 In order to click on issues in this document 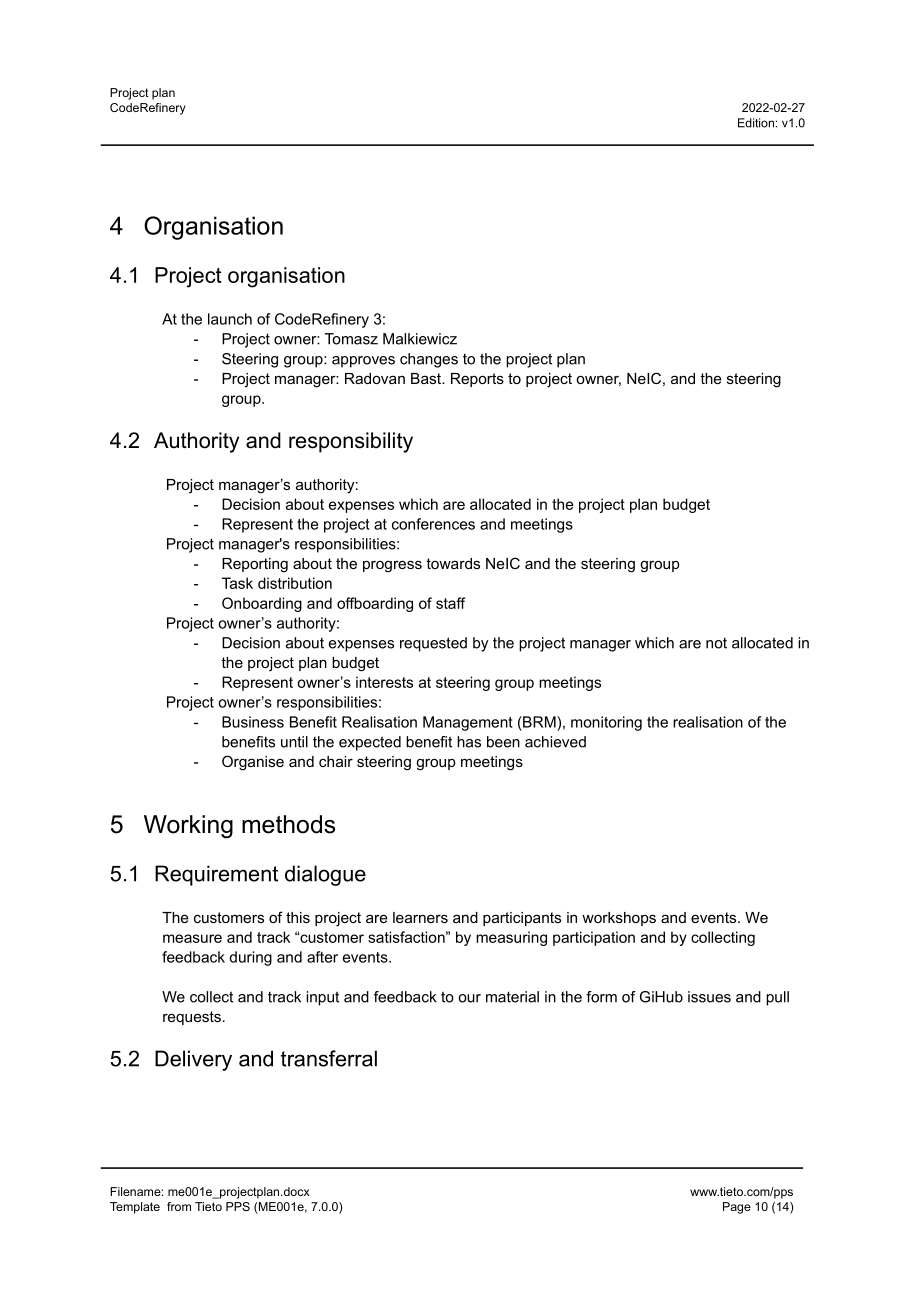, I will do `click(709, 997)`.
